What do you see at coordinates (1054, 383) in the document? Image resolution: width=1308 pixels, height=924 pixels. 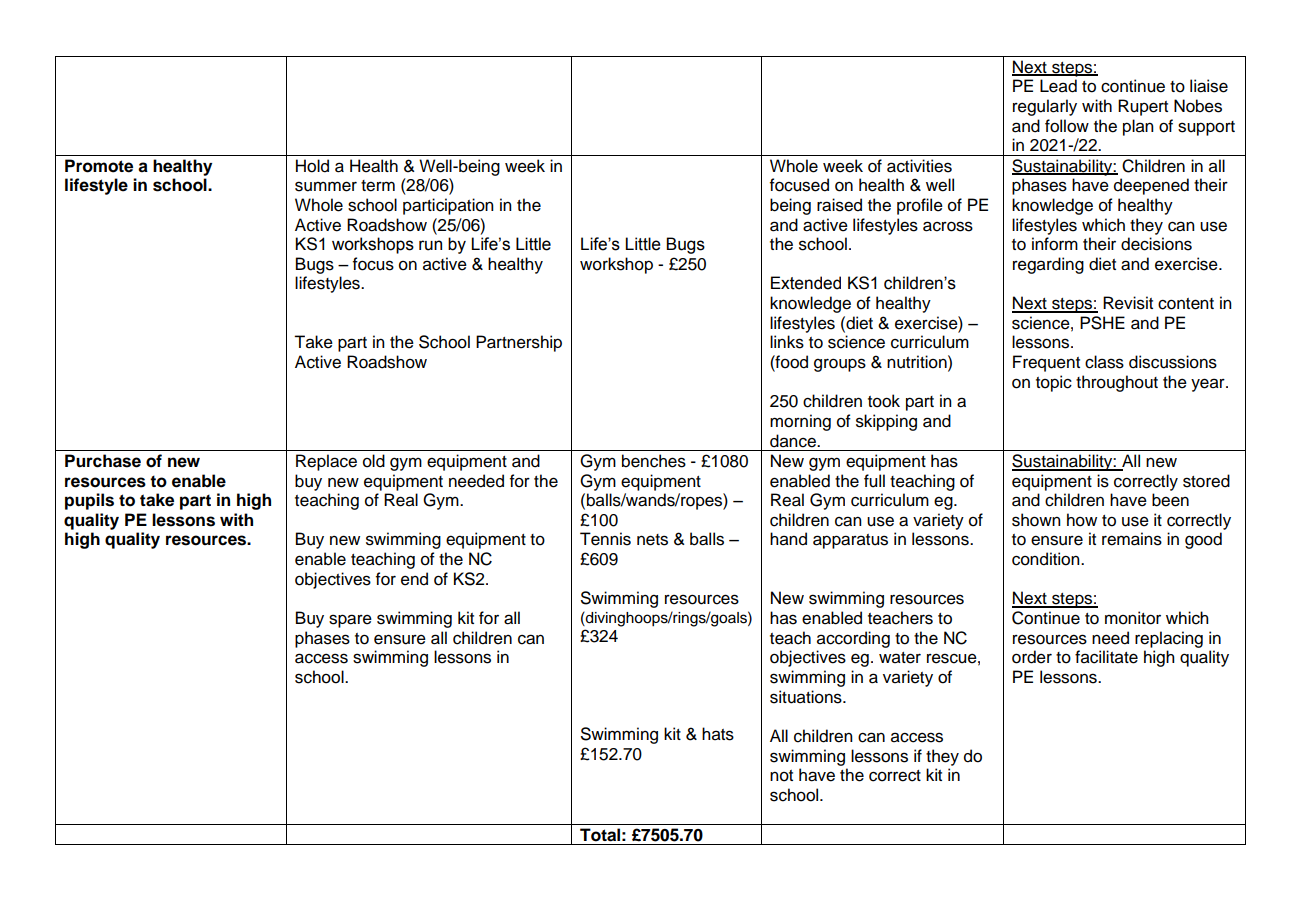 I see `topic` at bounding box center [1054, 383].
